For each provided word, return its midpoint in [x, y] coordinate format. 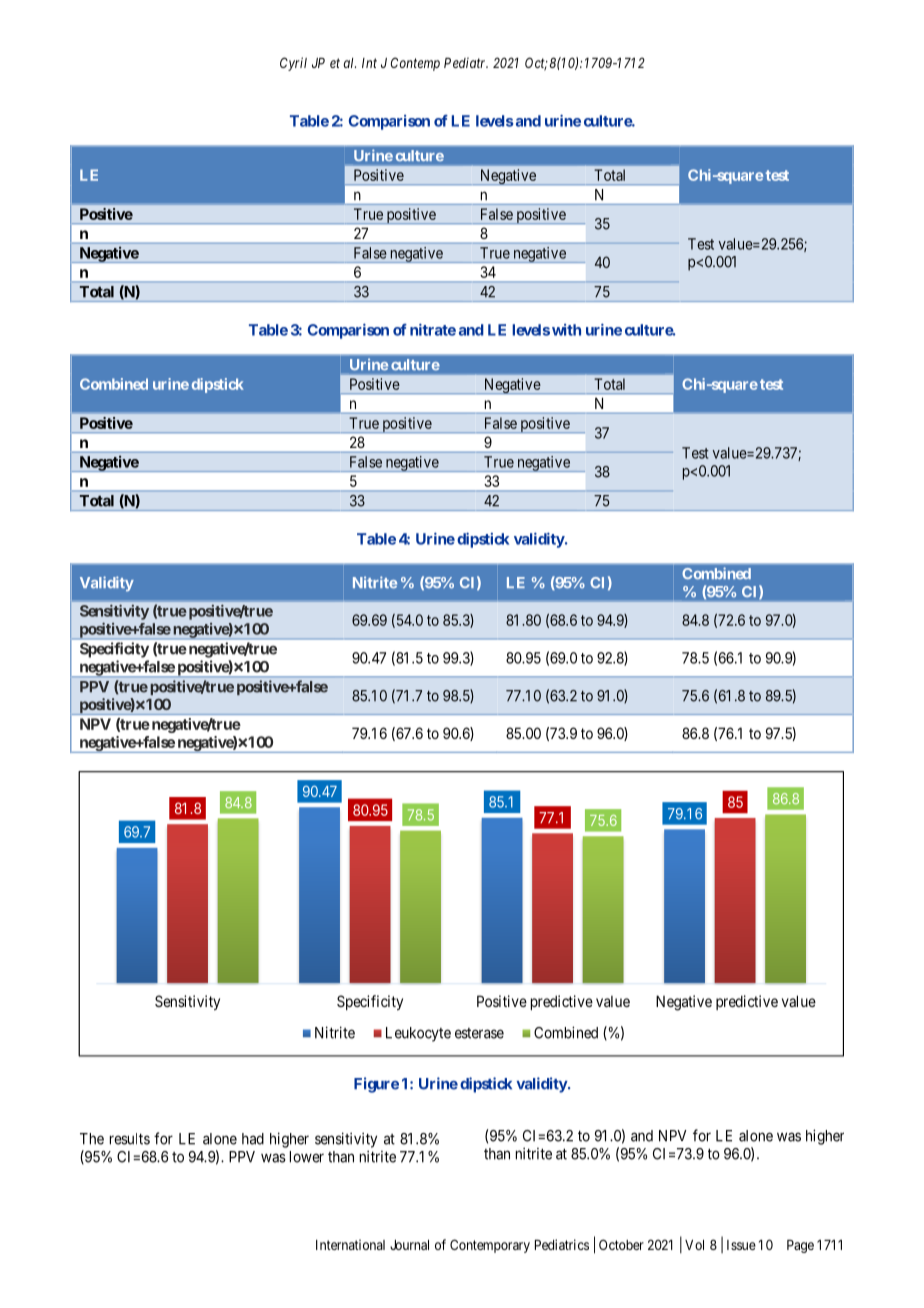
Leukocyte [418, 1034]
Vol [694, 1245]
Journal [409, 1245]
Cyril [293, 64]
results [130, 1139]
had [253, 1139]
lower [307, 1157]
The [92, 1139]
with [566, 330]
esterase [479, 1033]
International [350, 1244]
